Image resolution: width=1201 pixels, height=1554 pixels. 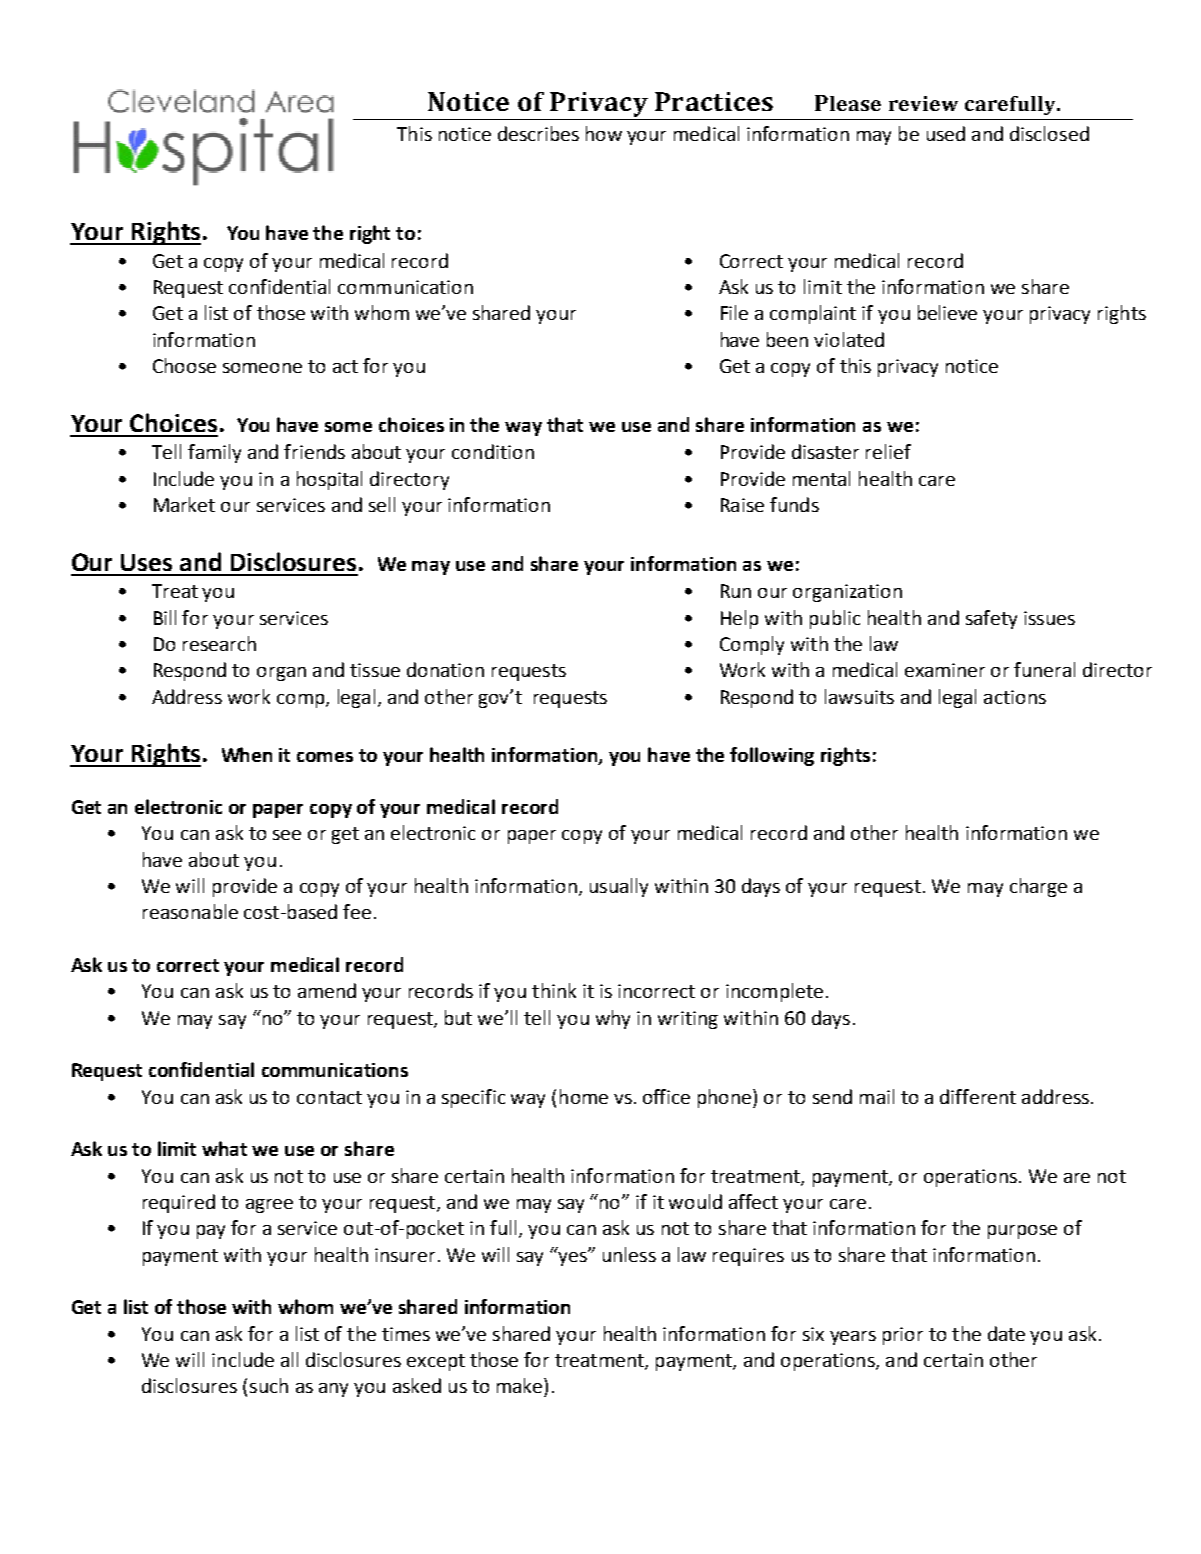 I want to click on safety, so click(x=991, y=619).
